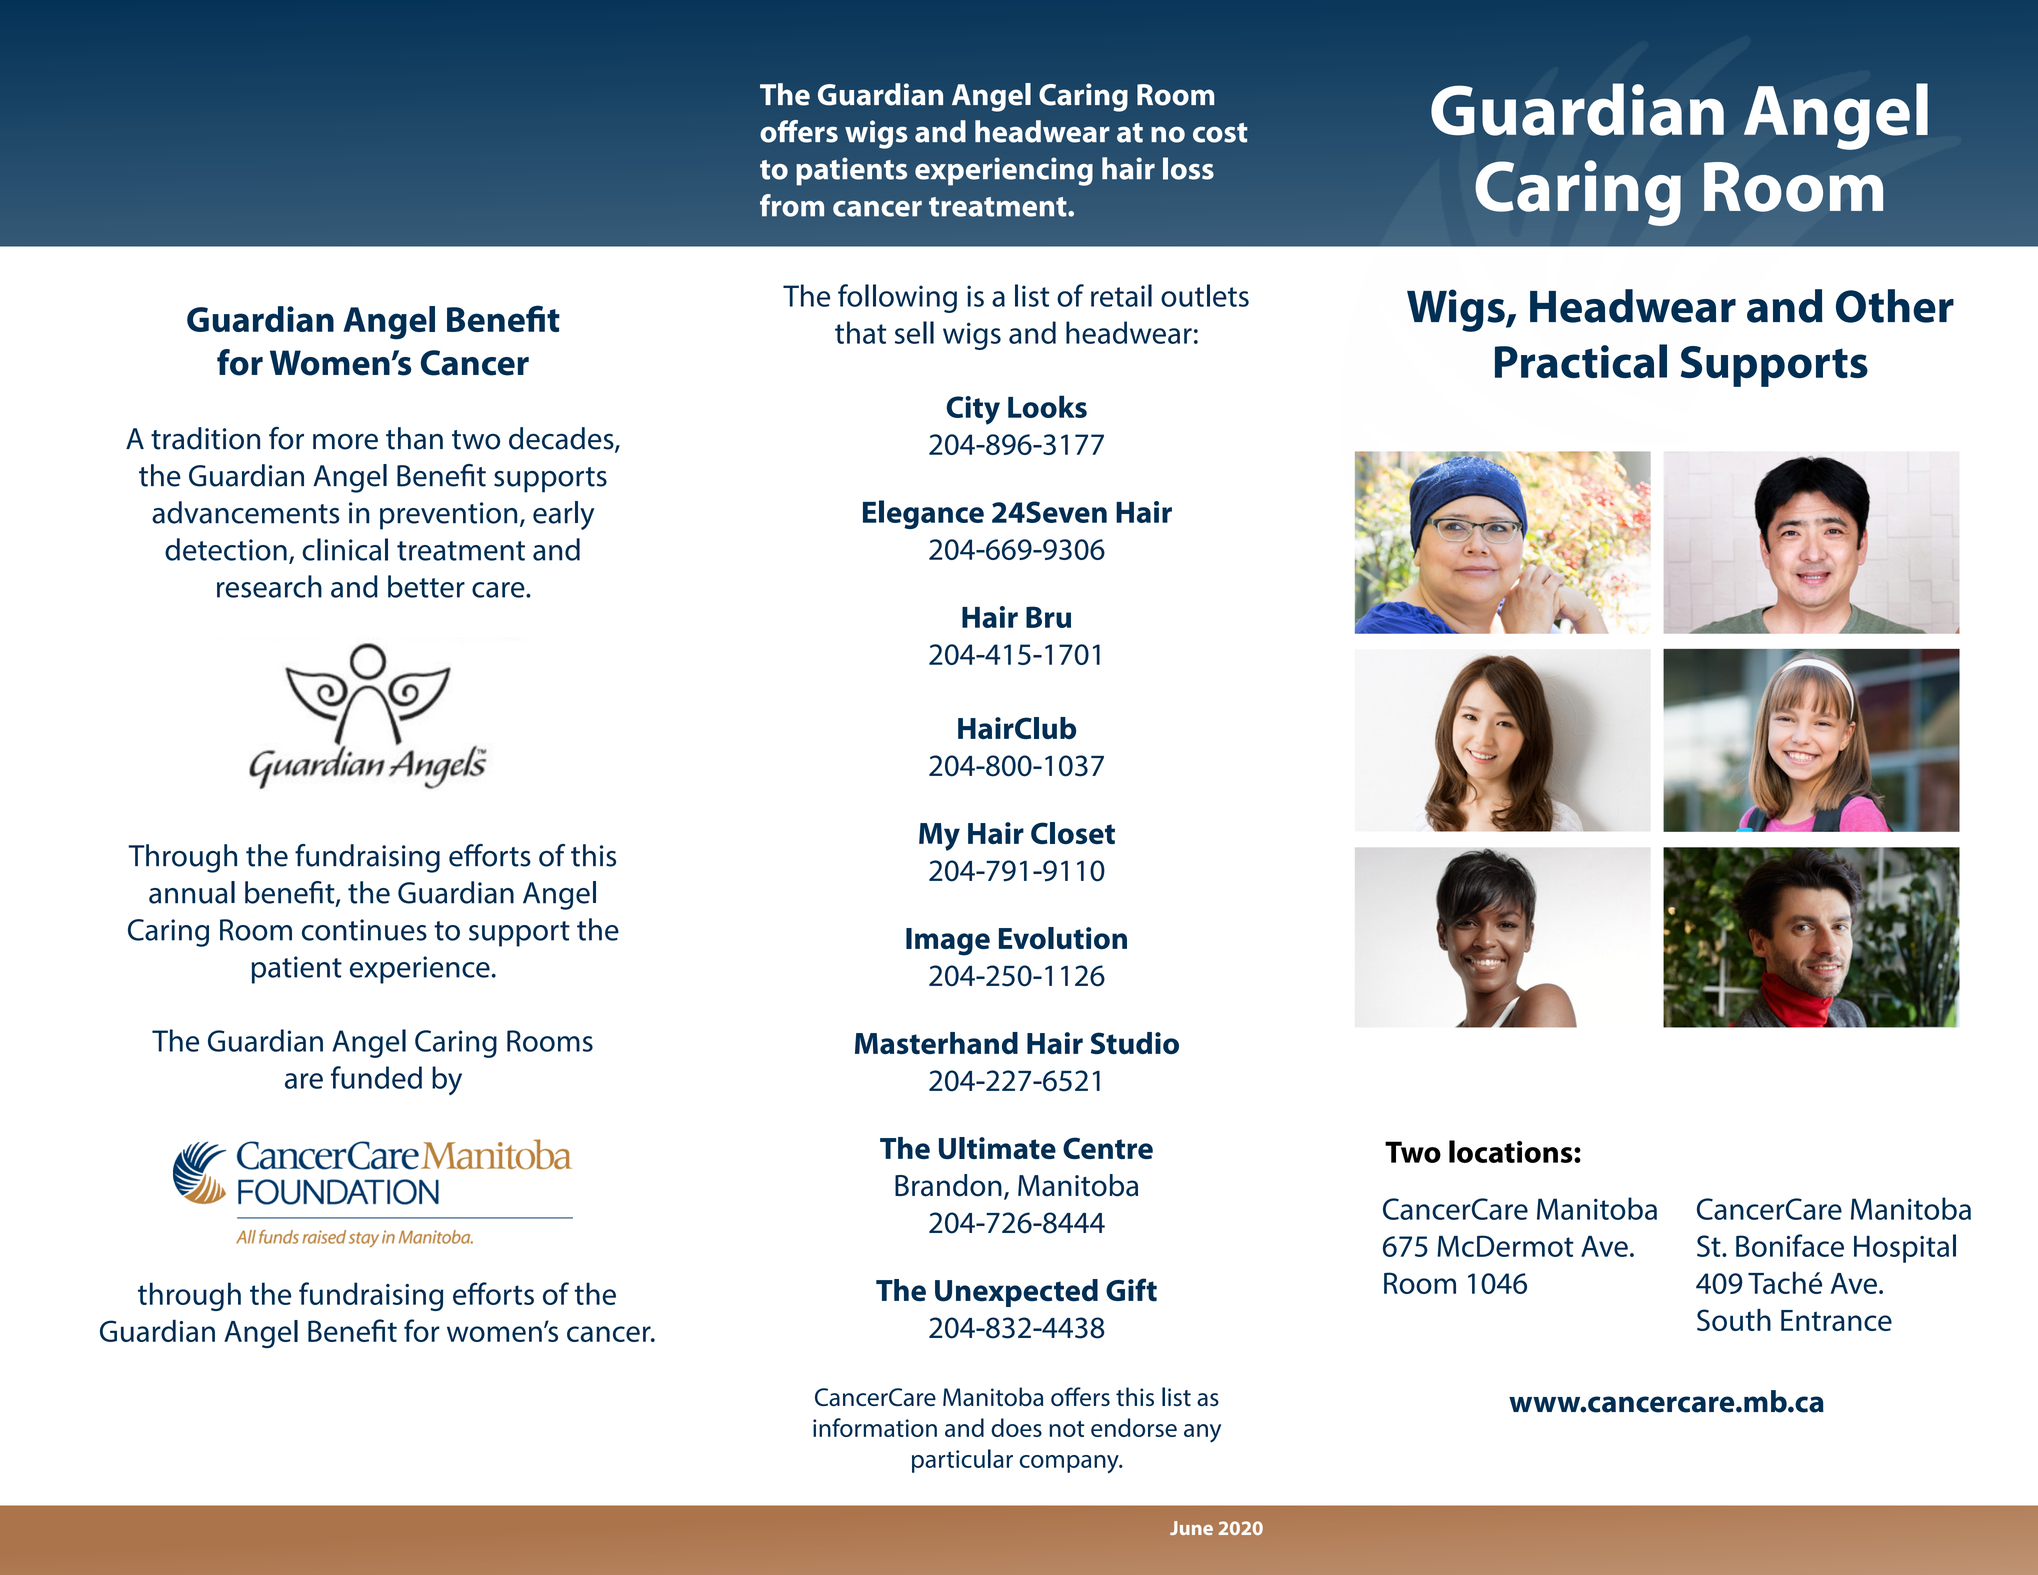  What do you see at coordinates (875, 1427) in the document?
I see `information` at bounding box center [875, 1427].
